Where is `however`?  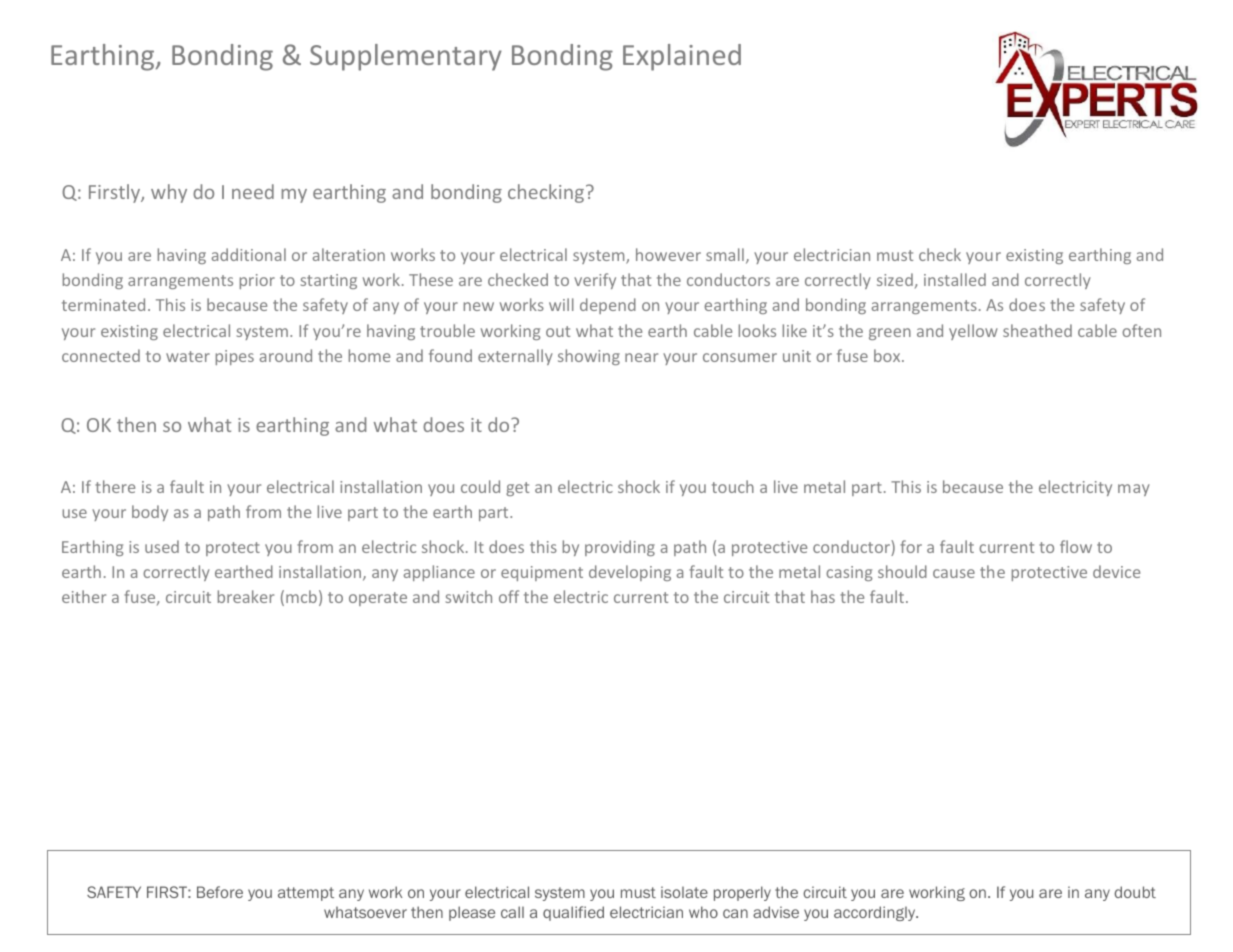
however is located at coordinates (668, 254).
